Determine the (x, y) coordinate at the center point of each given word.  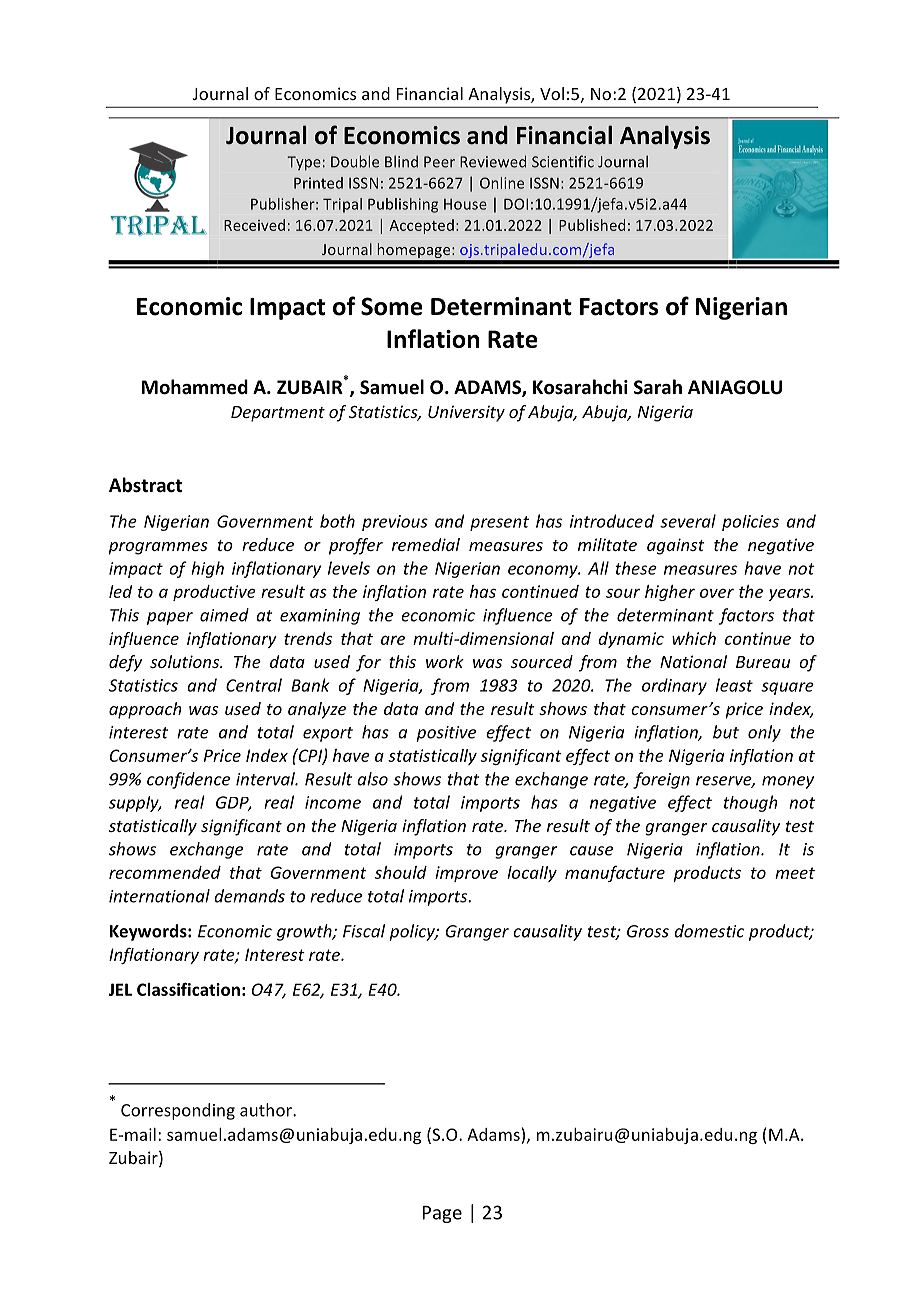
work (445, 661)
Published (592, 225)
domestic (709, 931)
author (267, 1110)
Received (254, 225)
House (465, 204)
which (694, 638)
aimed (224, 615)
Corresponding (178, 1111)
